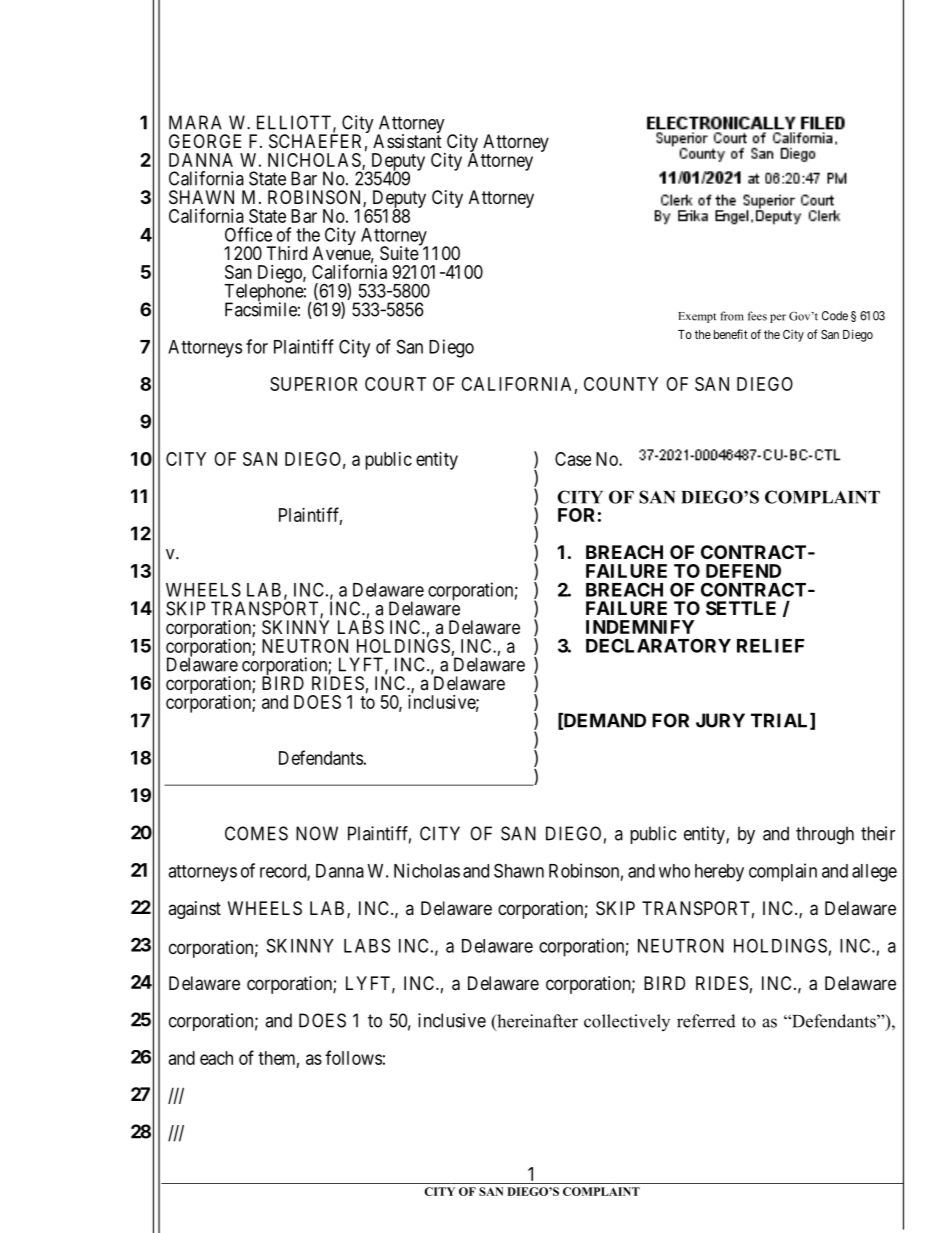  Describe the element at coordinates (674, 871) in the document. I see `who` at that location.
